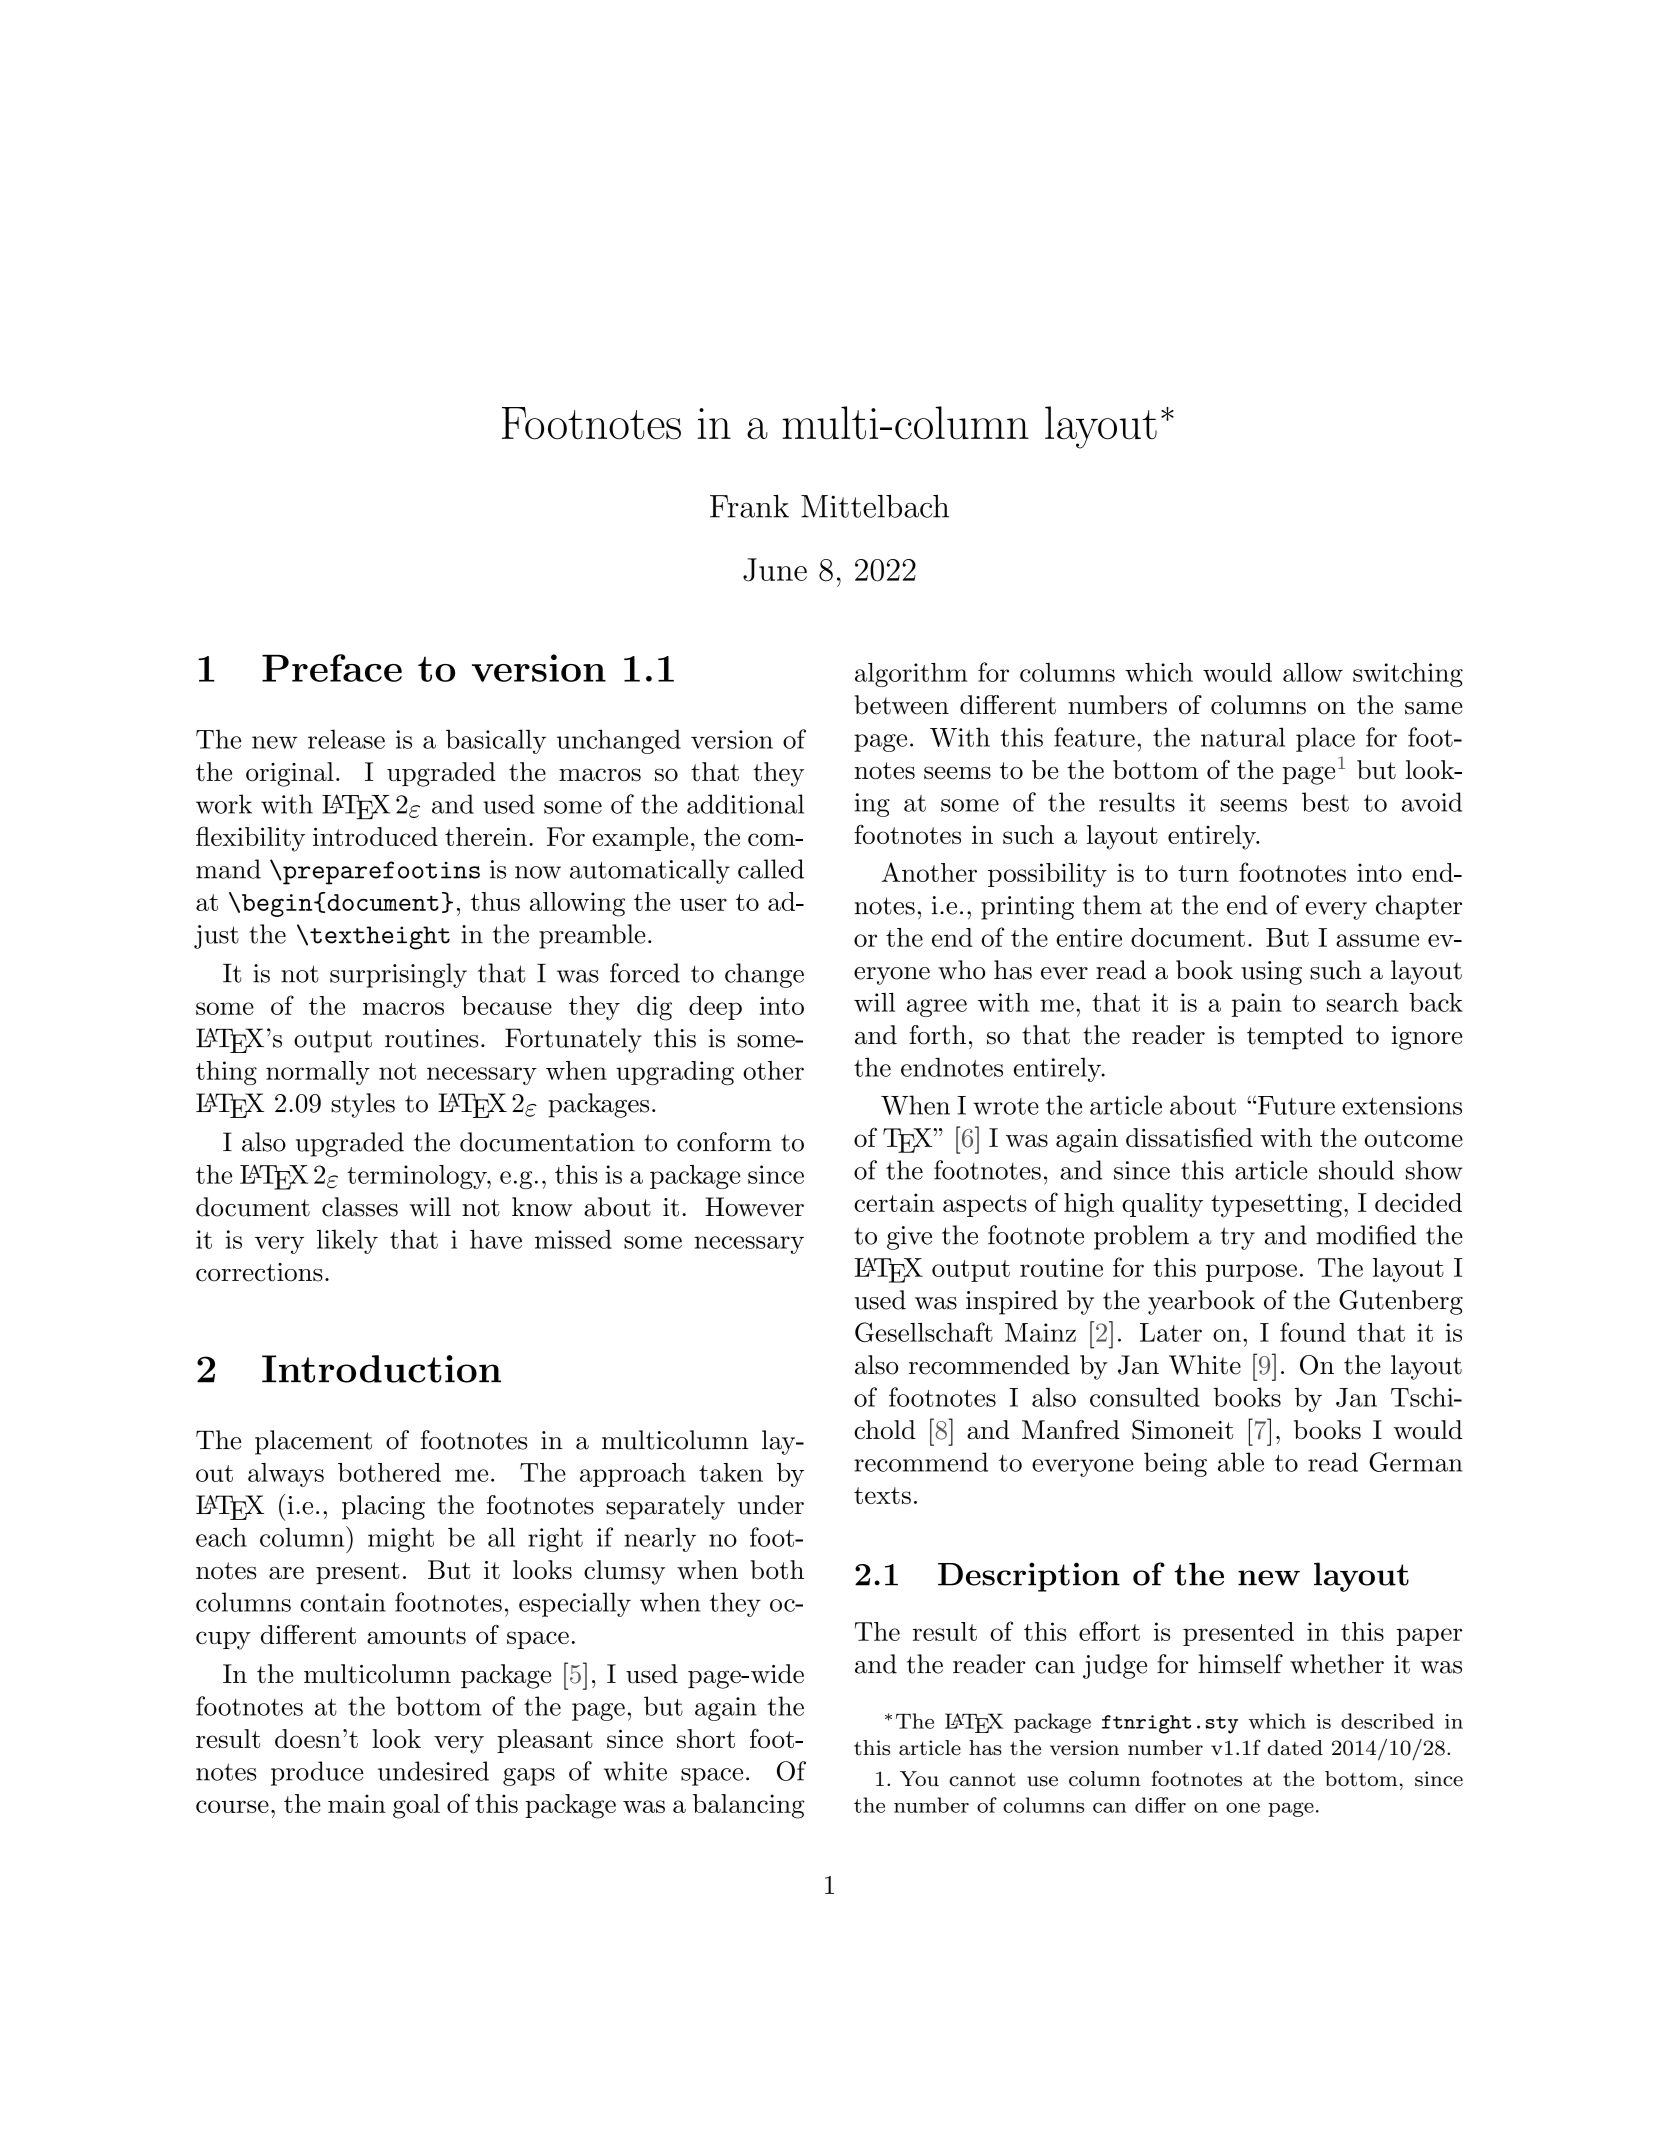  Describe the element at coordinates (433, 1771) in the page. I see `undesired` at that location.
